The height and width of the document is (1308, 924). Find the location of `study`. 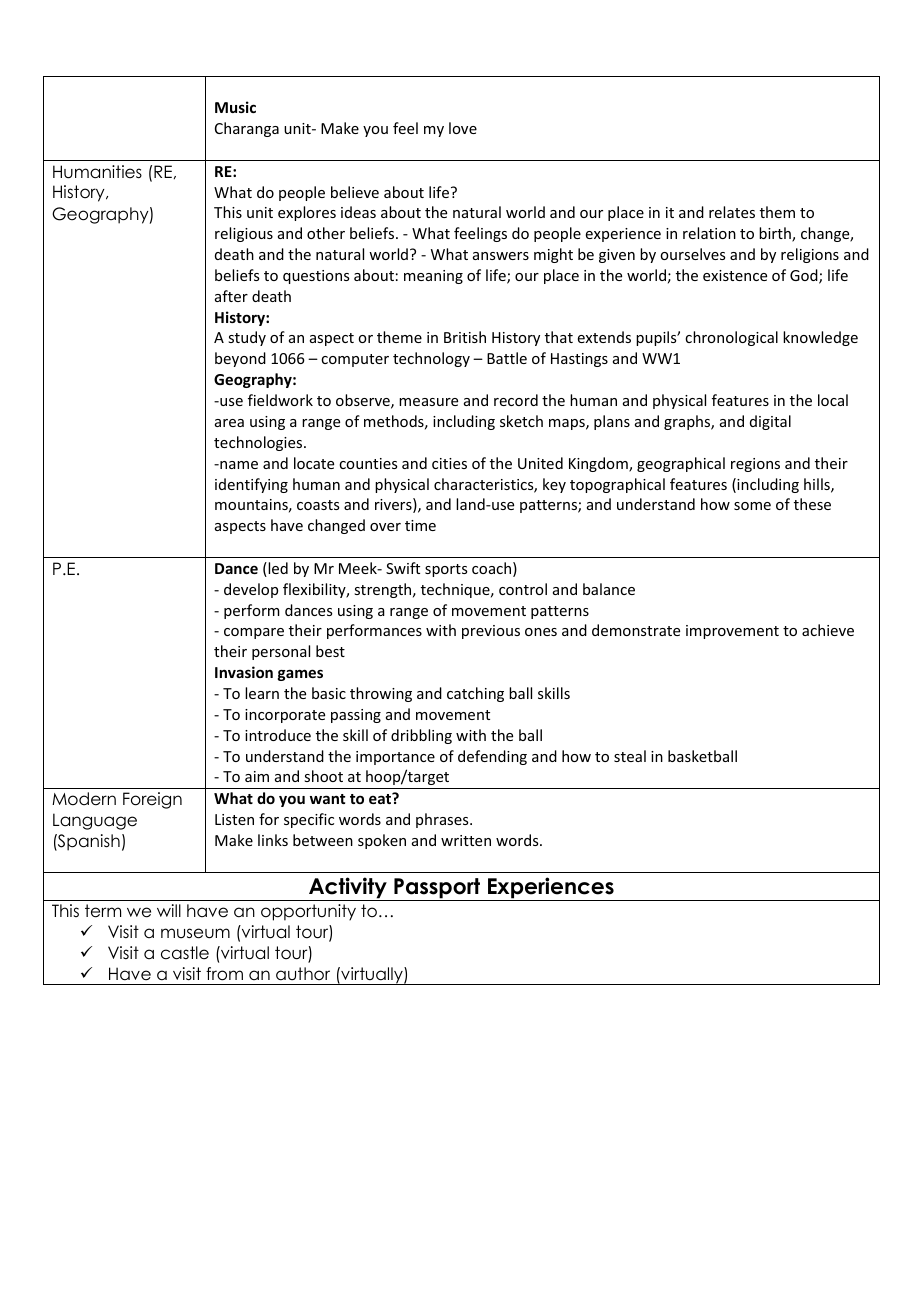

study is located at coordinates (247, 338).
